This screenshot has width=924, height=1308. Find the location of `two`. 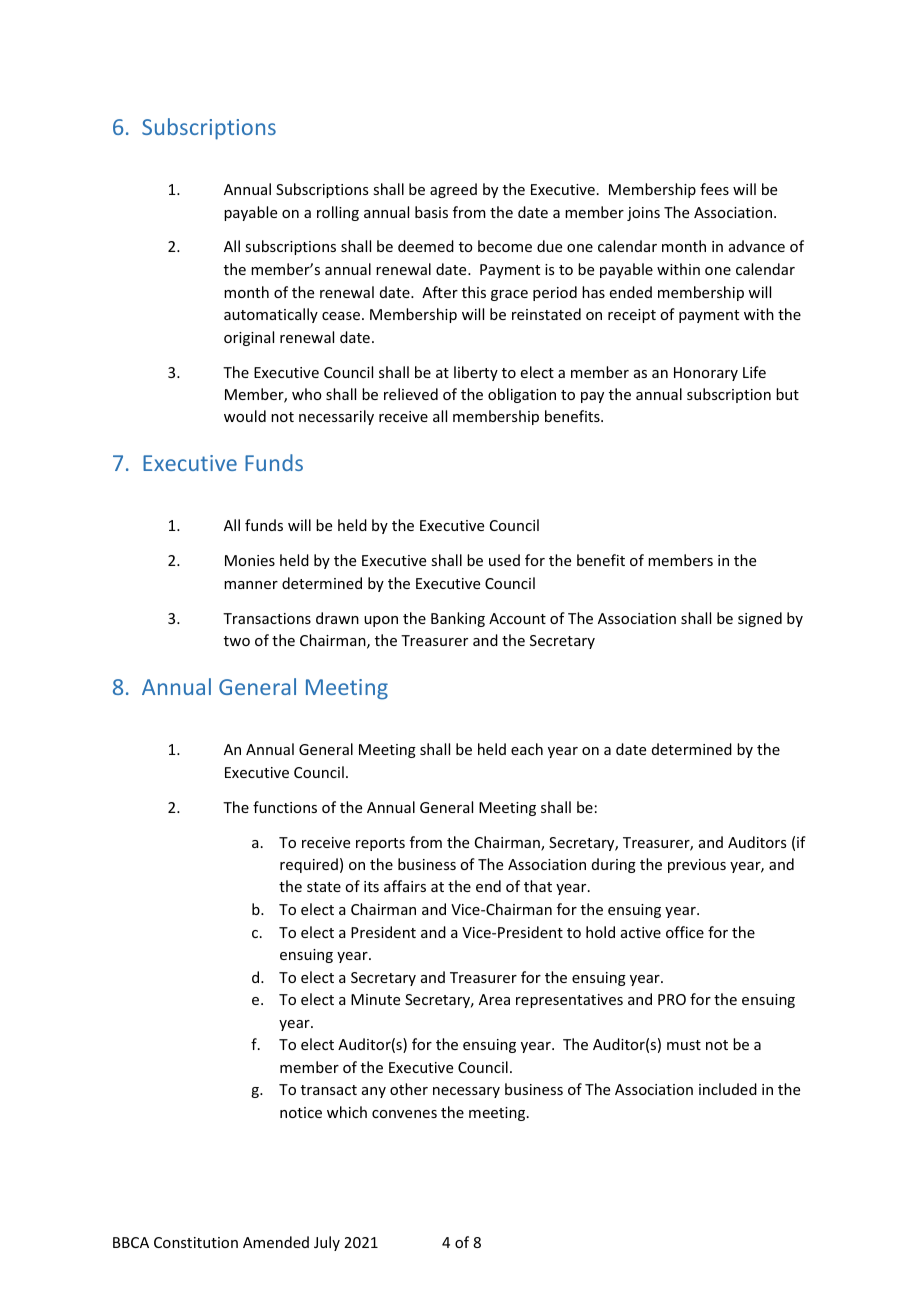

two is located at coordinates (237, 641).
